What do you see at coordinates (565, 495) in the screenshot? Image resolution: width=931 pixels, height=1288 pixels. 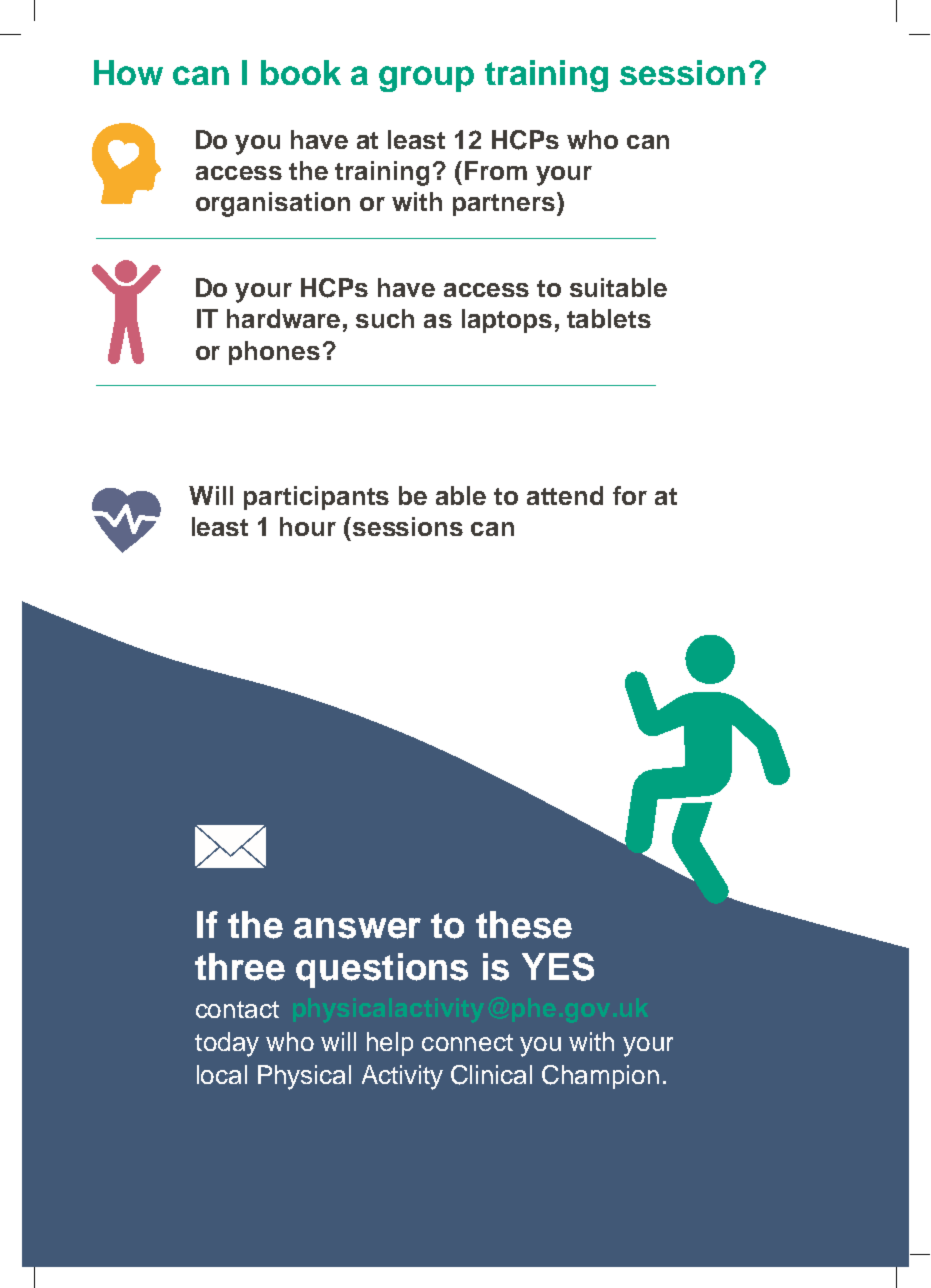 I see `attend` at bounding box center [565, 495].
